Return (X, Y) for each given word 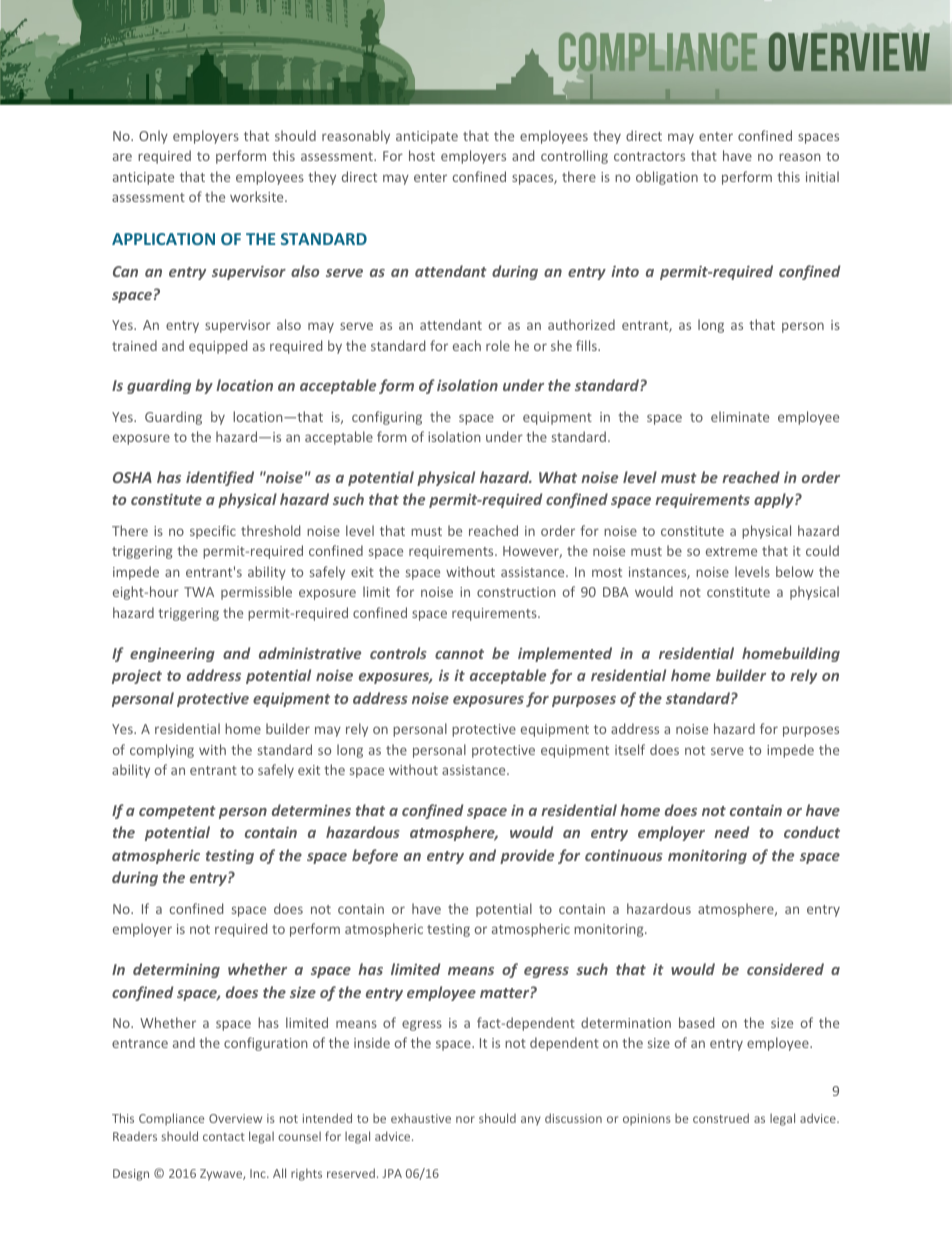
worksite (258, 196)
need (731, 832)
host (422, 155)
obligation (667, 178)
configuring (387, 418)
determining (176, 970)
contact (224, 1137)
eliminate (740, 416)
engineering (172, 655)
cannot (459, 654)
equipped (218, 347)
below (795, 571)
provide (527, 856)
